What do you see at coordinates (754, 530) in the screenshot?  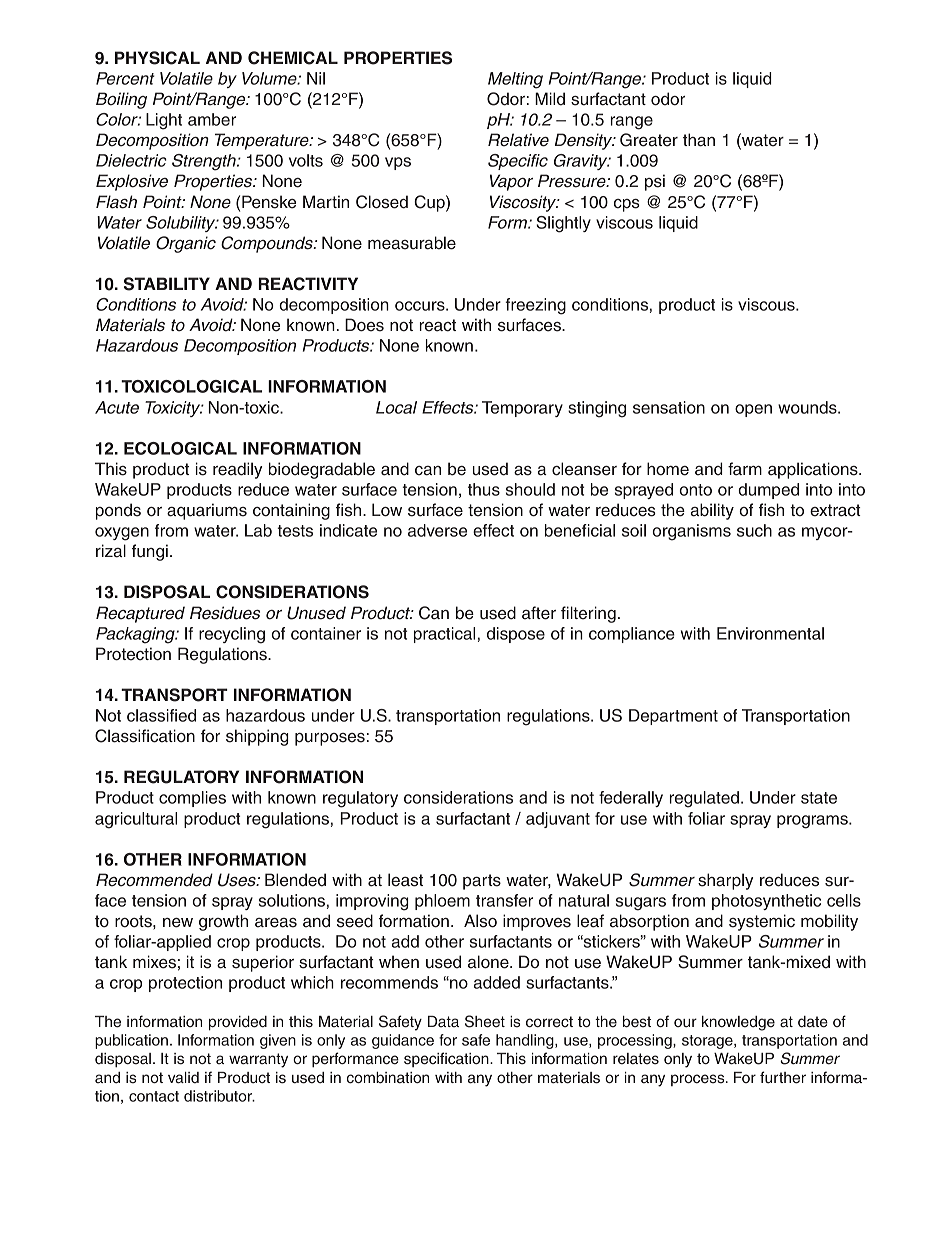 I see `such` at bounding box center [754, 530].
